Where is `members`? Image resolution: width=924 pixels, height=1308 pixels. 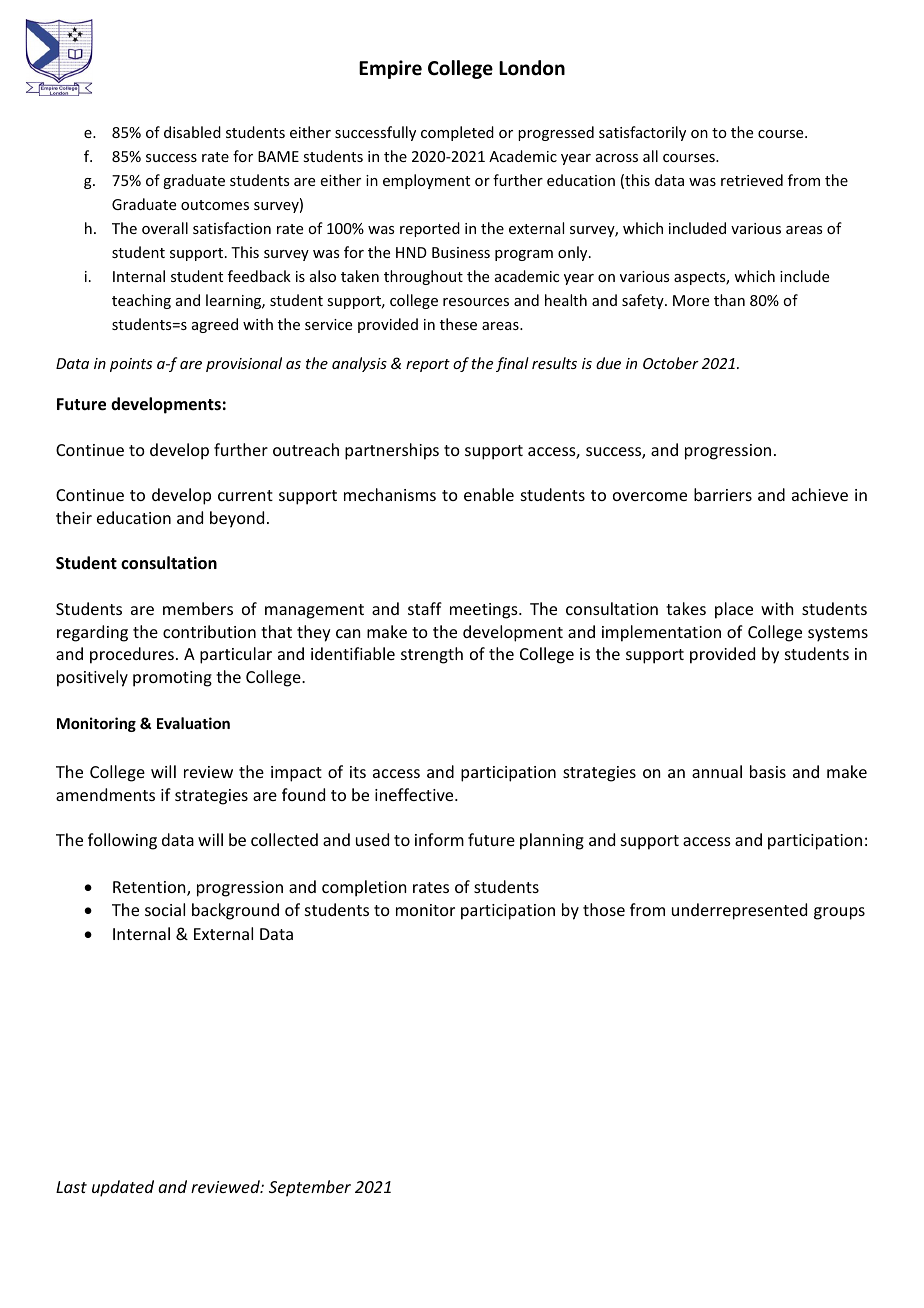 members is located at coordinates (198, 608).
